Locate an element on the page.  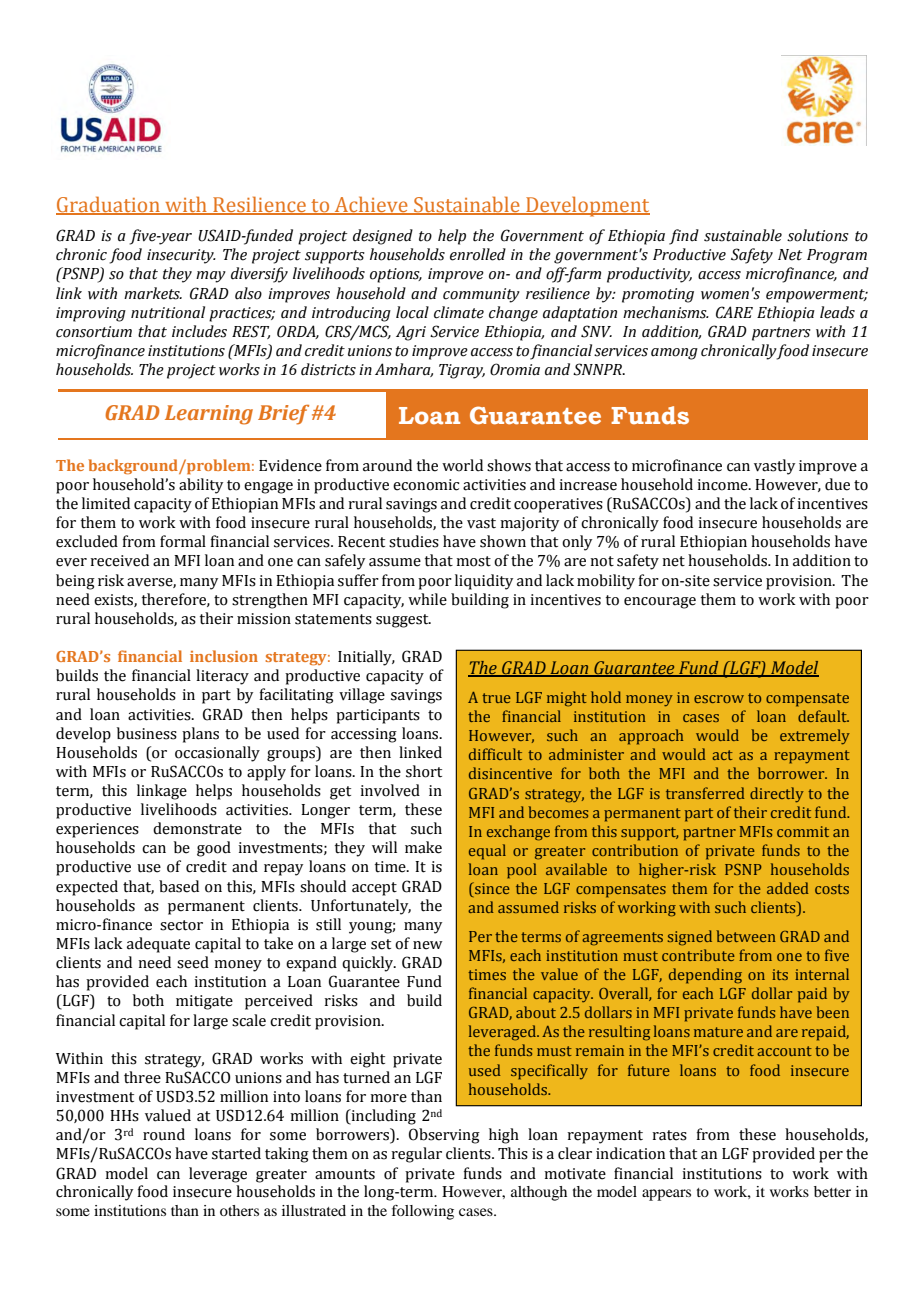
started is located at coordinates (236, 1153).
